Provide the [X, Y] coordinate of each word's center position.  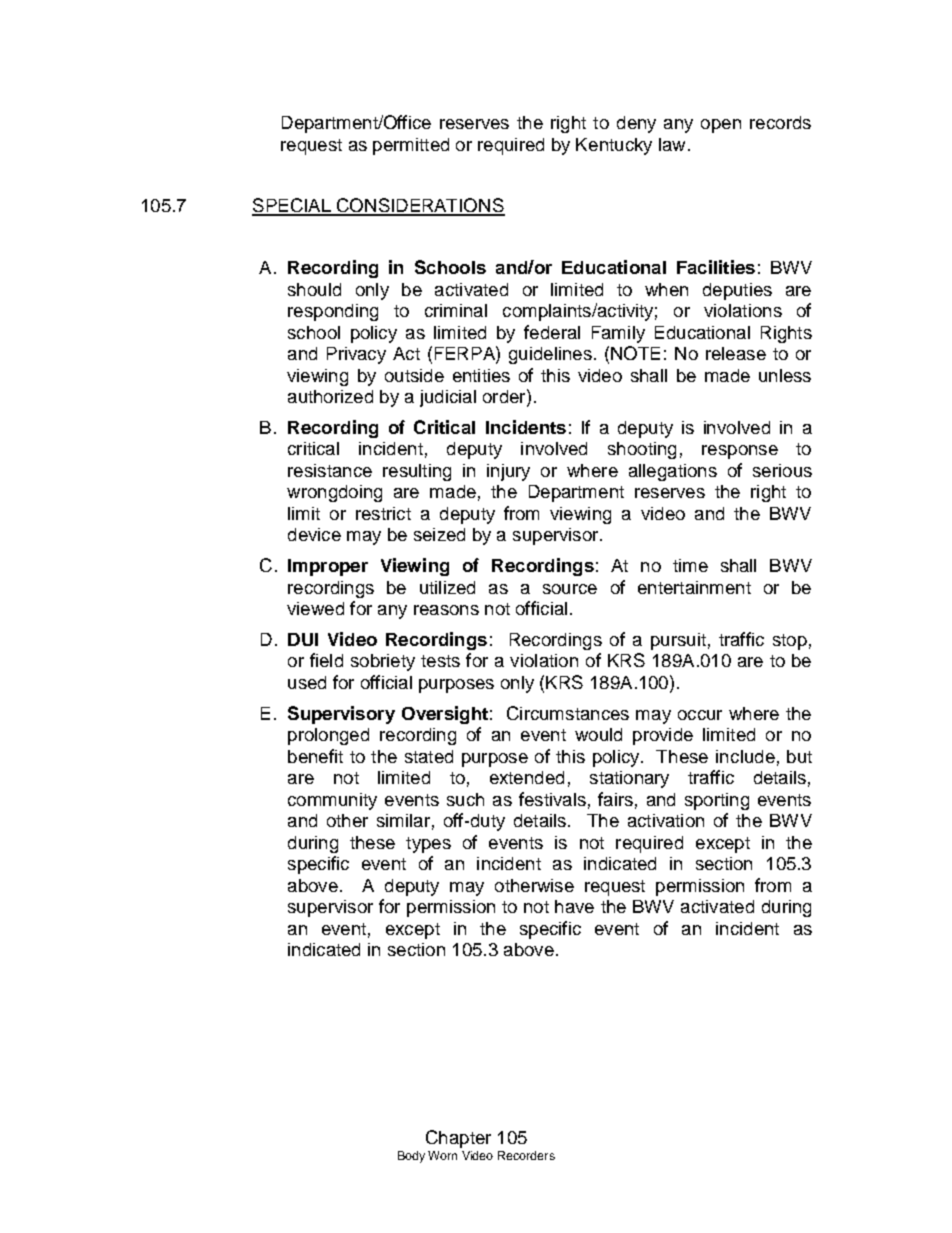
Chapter [458, 1139]
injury [508, 472]
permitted [411, 146]
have [574, 906]
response [740, 452]
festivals [552, 799]
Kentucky [614, 146]
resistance [330, 470]
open [721, 126]
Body [411, 1157]
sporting [717, 801]
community [332, 801]
